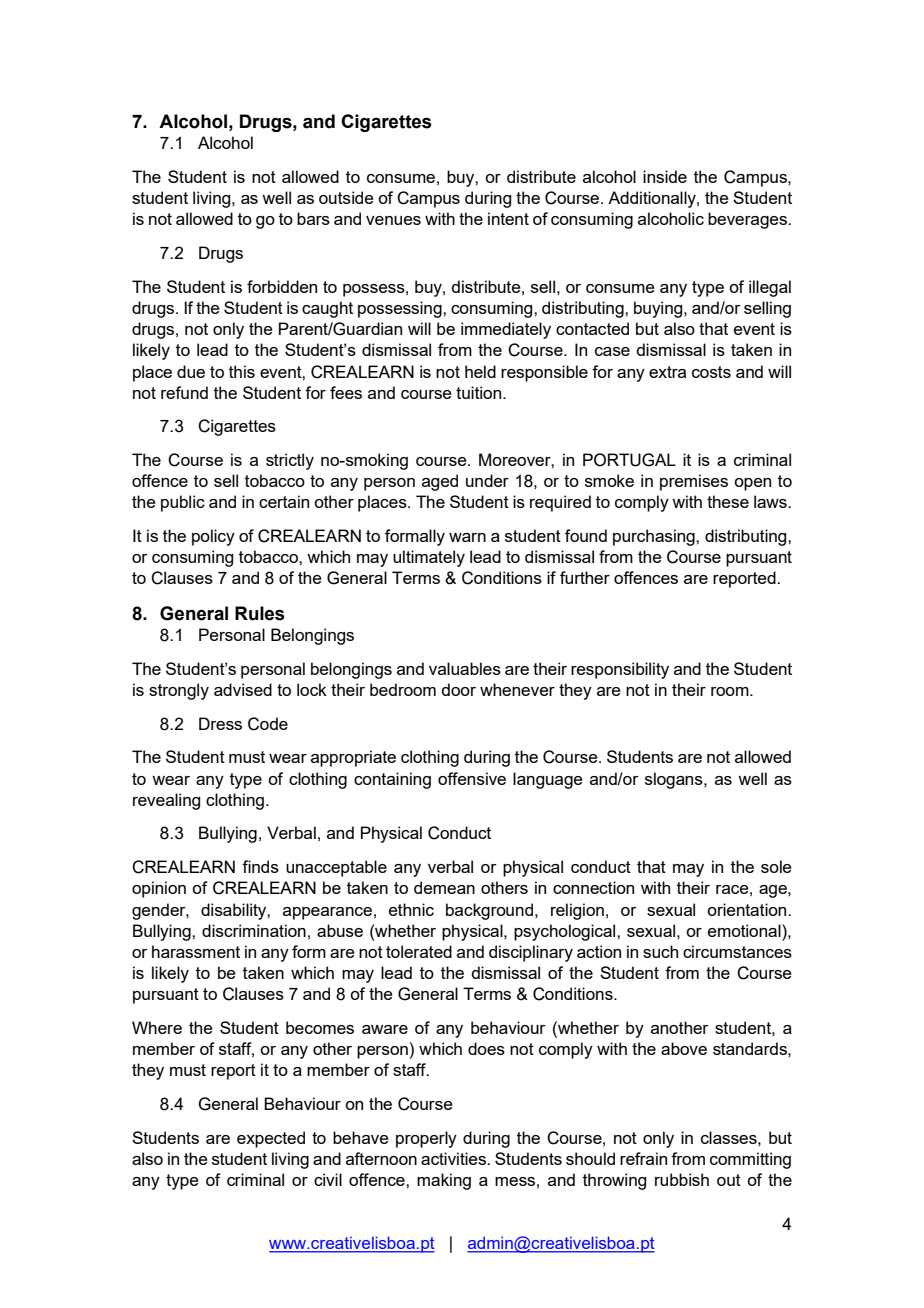  I want to click on advised, so click(243, 689).
